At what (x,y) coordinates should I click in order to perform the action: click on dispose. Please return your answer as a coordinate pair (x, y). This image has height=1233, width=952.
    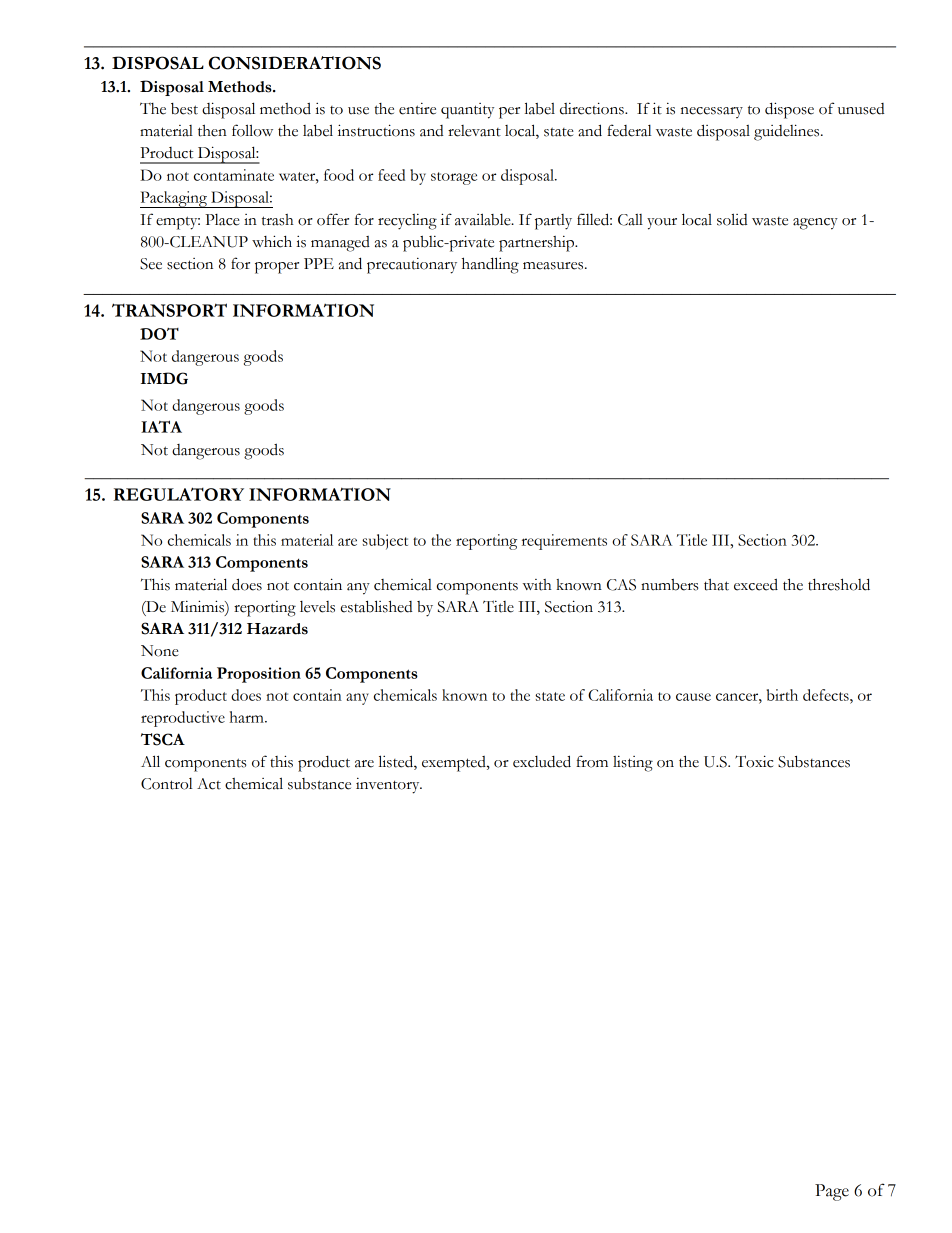
    Looking at the image, I should click on (789, 110).
